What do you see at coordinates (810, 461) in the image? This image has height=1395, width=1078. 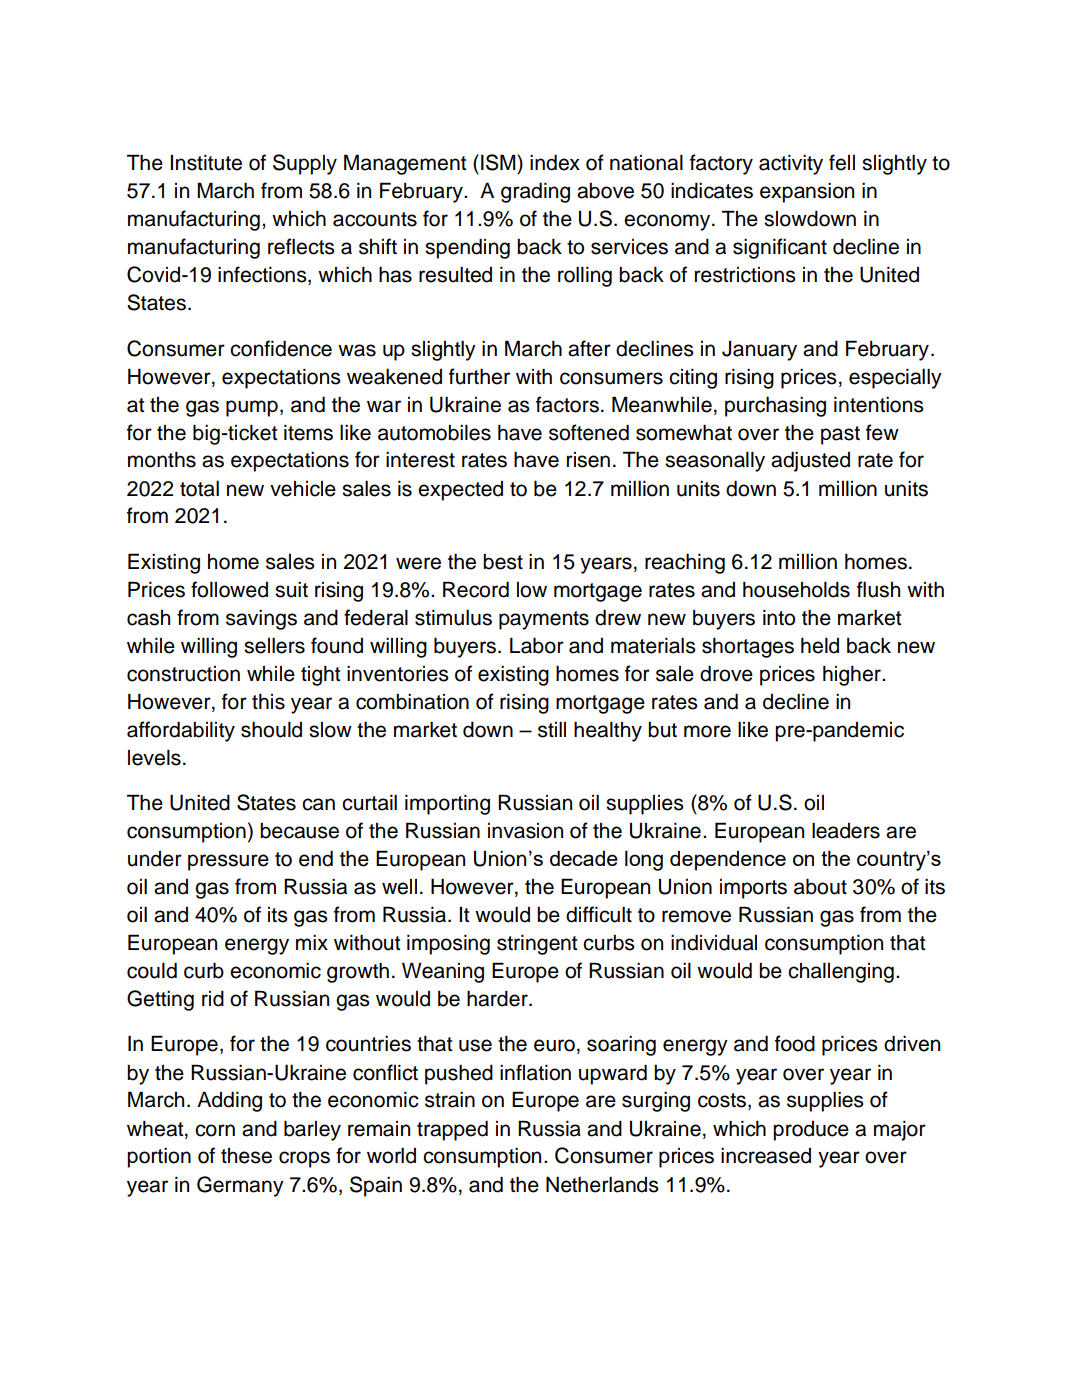 I see `adjusted` at bounding box center [810, 461].
